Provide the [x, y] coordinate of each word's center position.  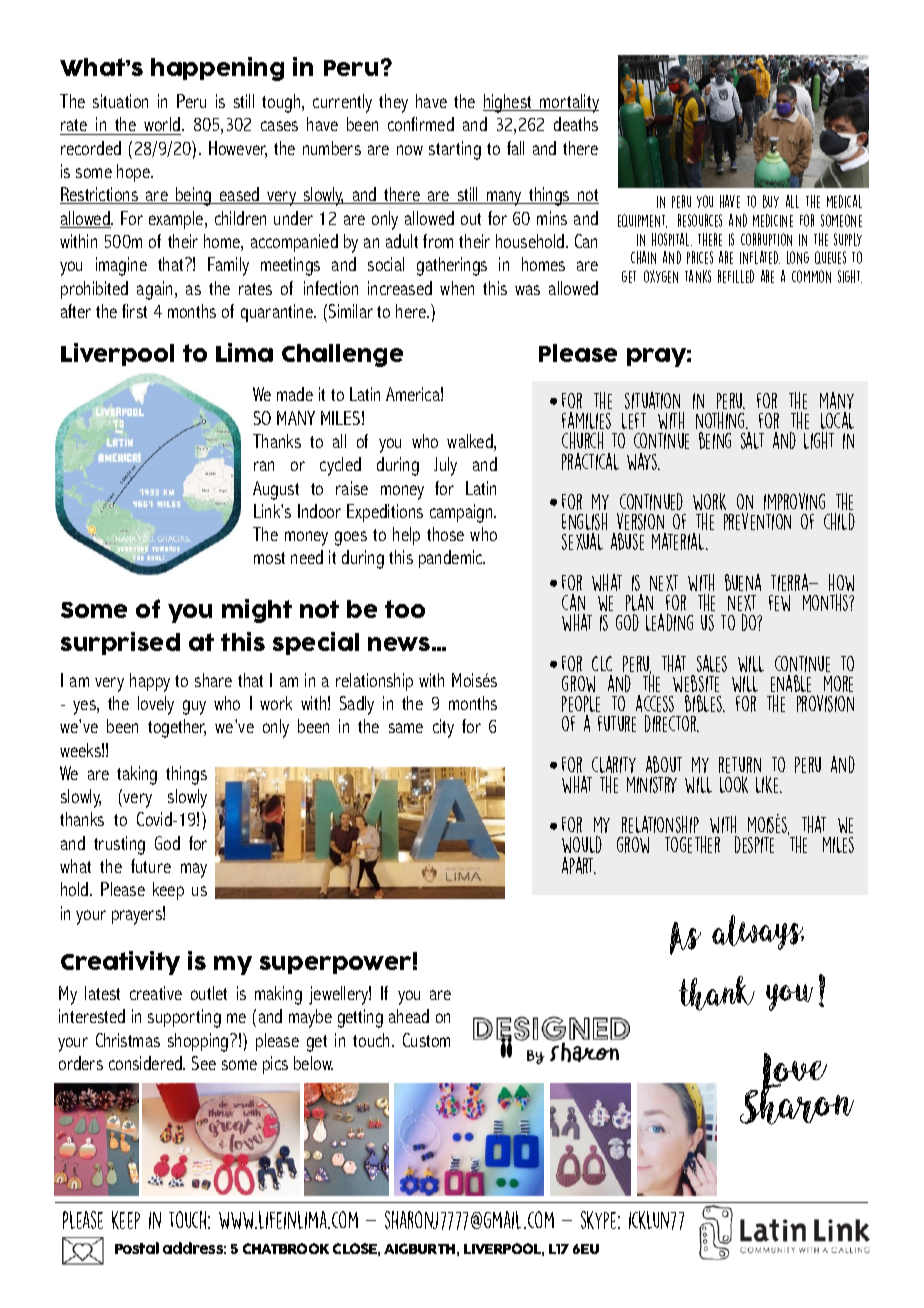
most [269, 558]
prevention [757, 521]
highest [508, 103]
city [443, 728]
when [457, 288]
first [134, 311]
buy [771, 201]
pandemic [452, 559]
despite [754, 844]
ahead [409, 1016]
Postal [137, 1248]
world [162, 126]
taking [137, 775]
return [740, 765]
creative [156, 993]
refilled [736, 276]
